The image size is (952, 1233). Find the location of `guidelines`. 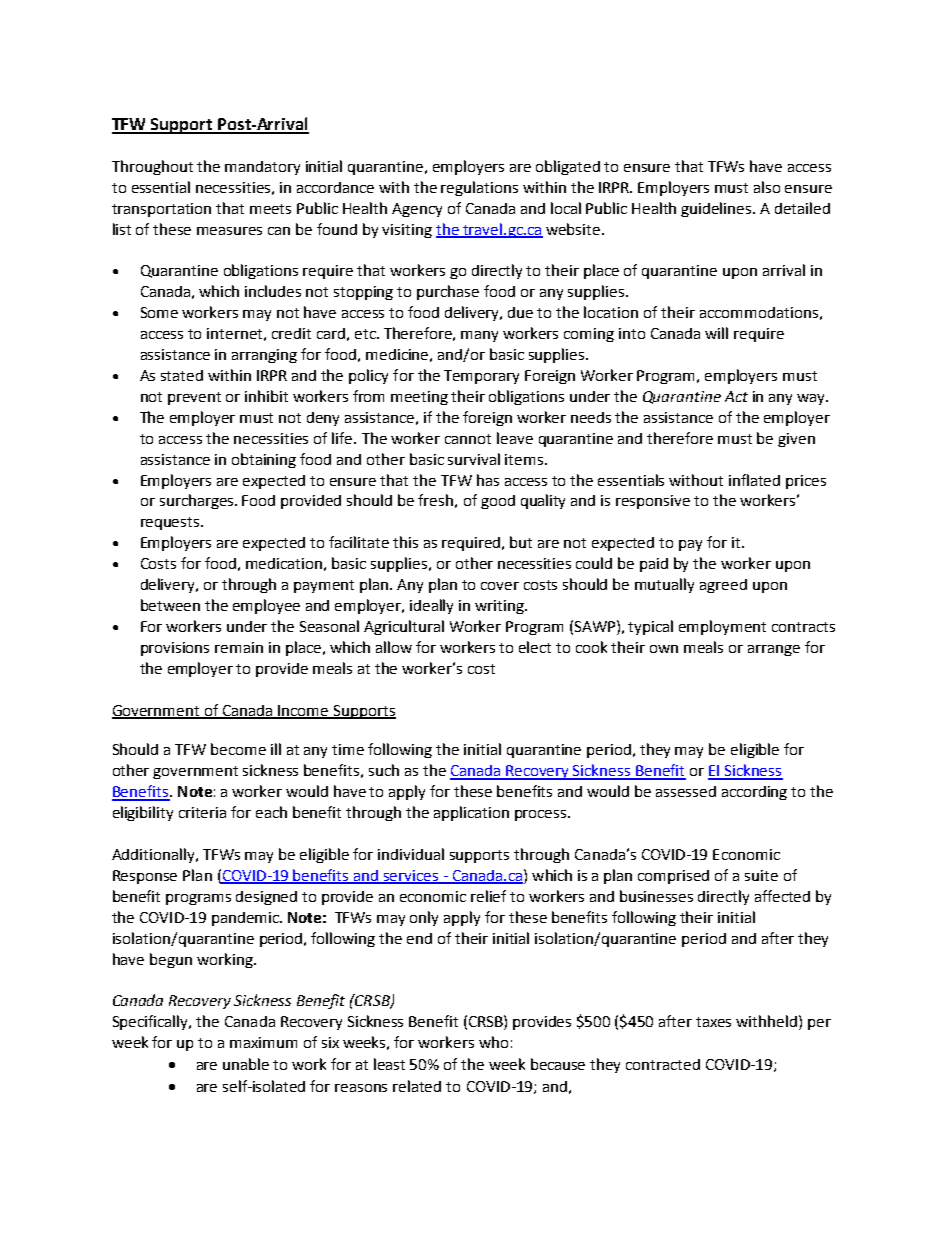

guidelines is located at coordinates (717, 209).
